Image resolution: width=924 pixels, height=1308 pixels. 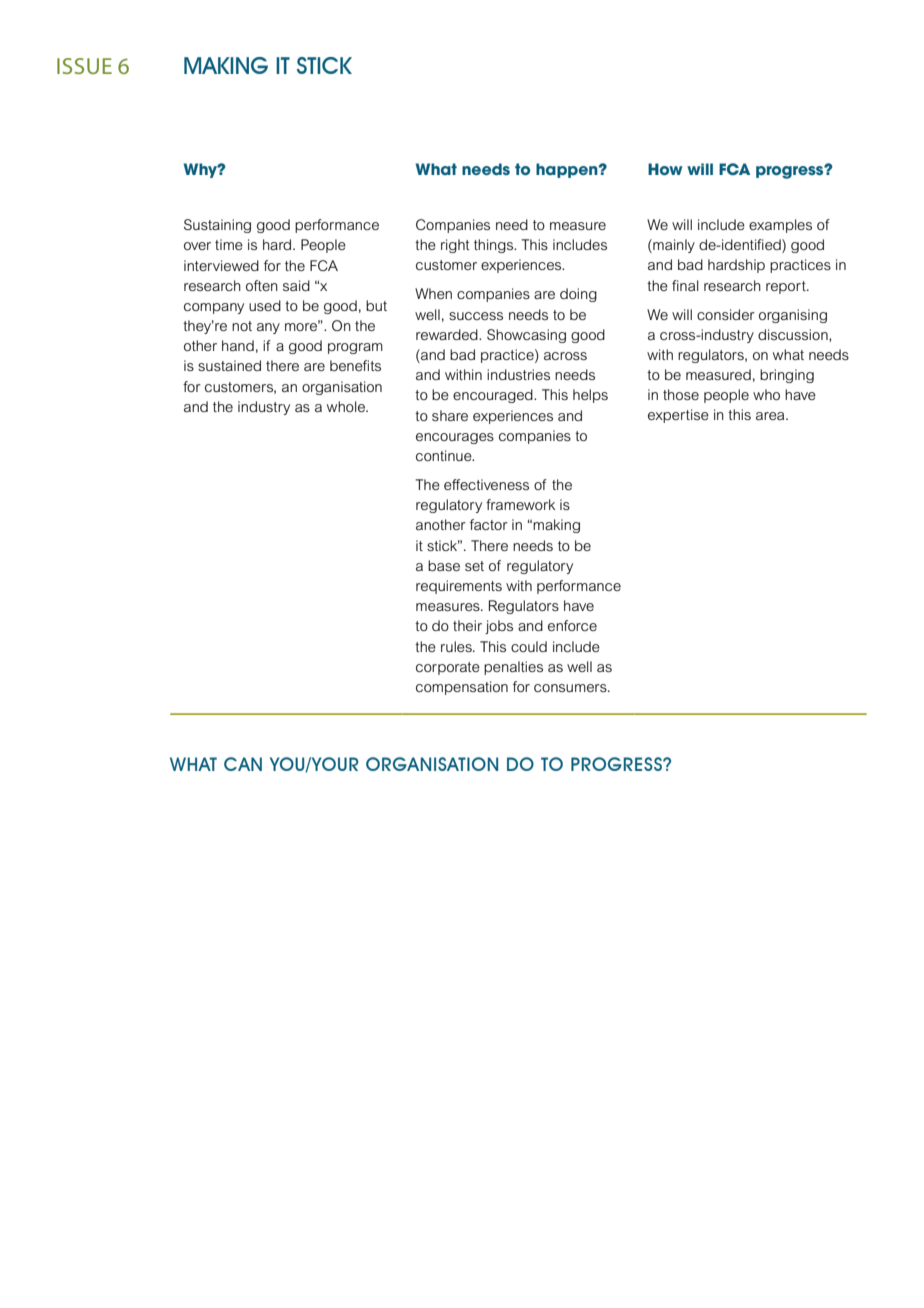 What do you see at coordinates (197, 246) in the image?
I see `over` at bounding box center [197, 246].
